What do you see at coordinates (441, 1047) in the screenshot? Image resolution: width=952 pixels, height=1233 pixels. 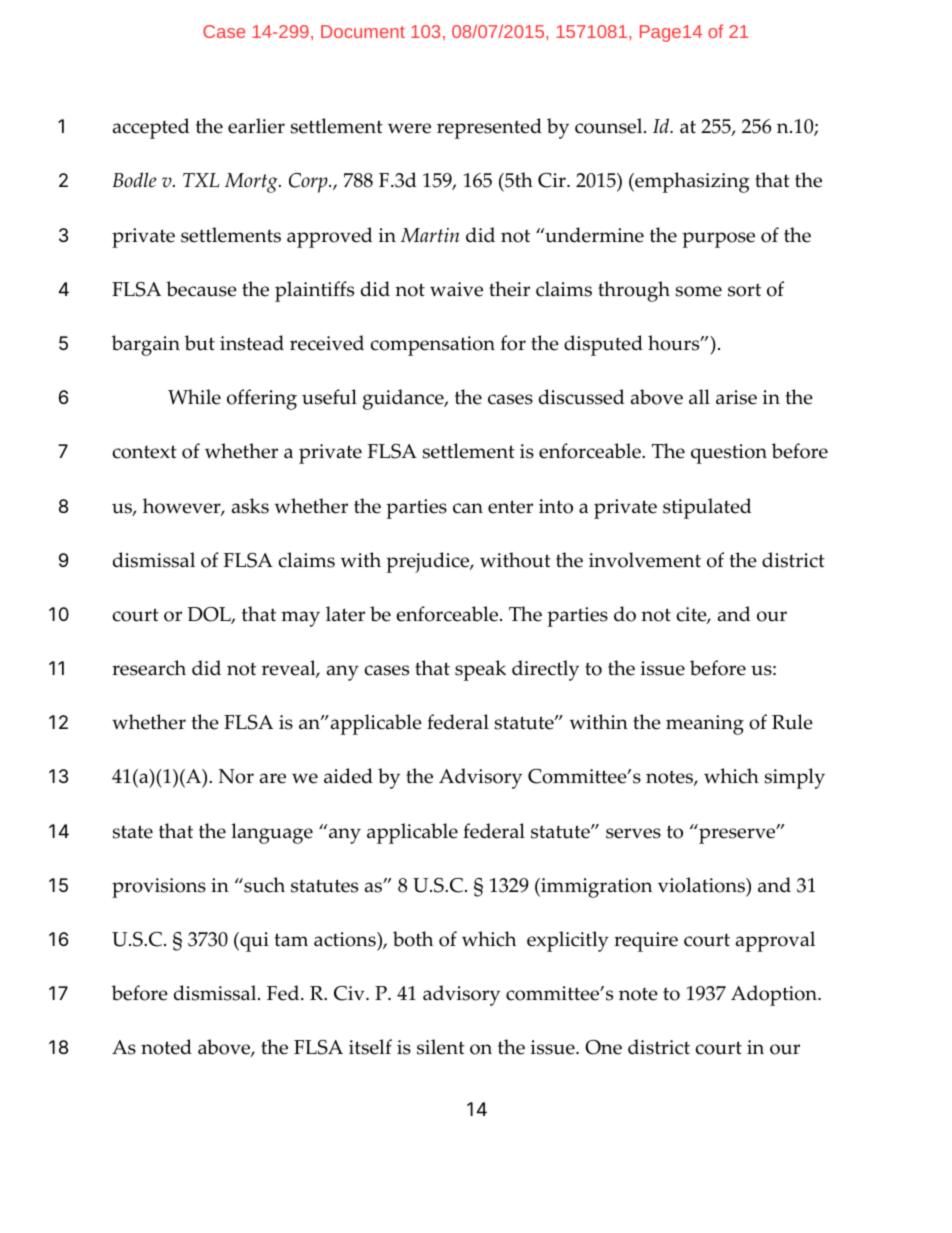 I see `silent` at bounding box center [441, 1047].
